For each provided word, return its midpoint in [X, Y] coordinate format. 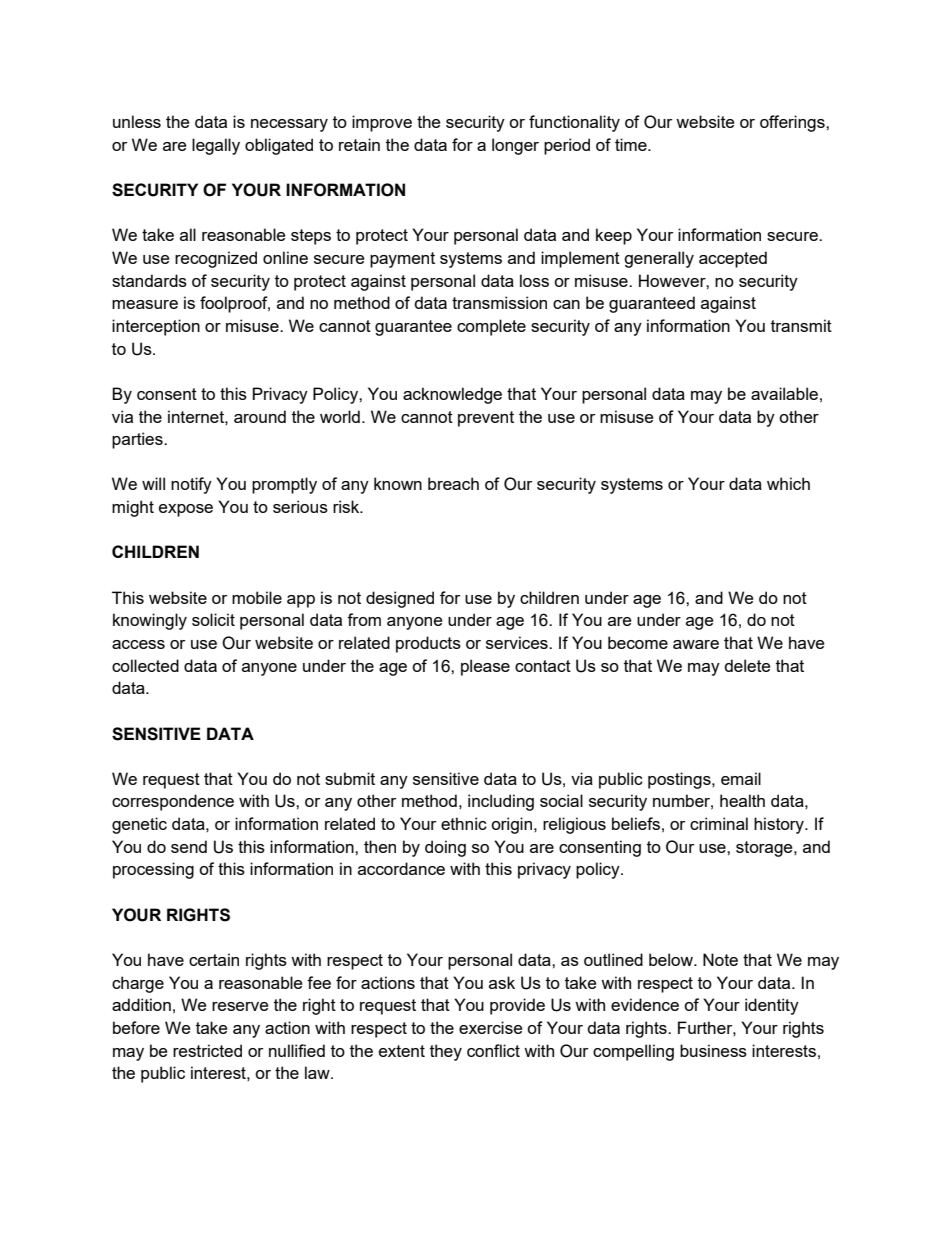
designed [400, 599]
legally [216, 146]
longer [515, 146]
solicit [213, 619]
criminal [719, 823]
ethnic [464, 823]
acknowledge [452, 395]
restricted [207, 1050]
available [784, 393]
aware [696, 644]
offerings [793, 123]
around [260, 416]
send [189, 846]
